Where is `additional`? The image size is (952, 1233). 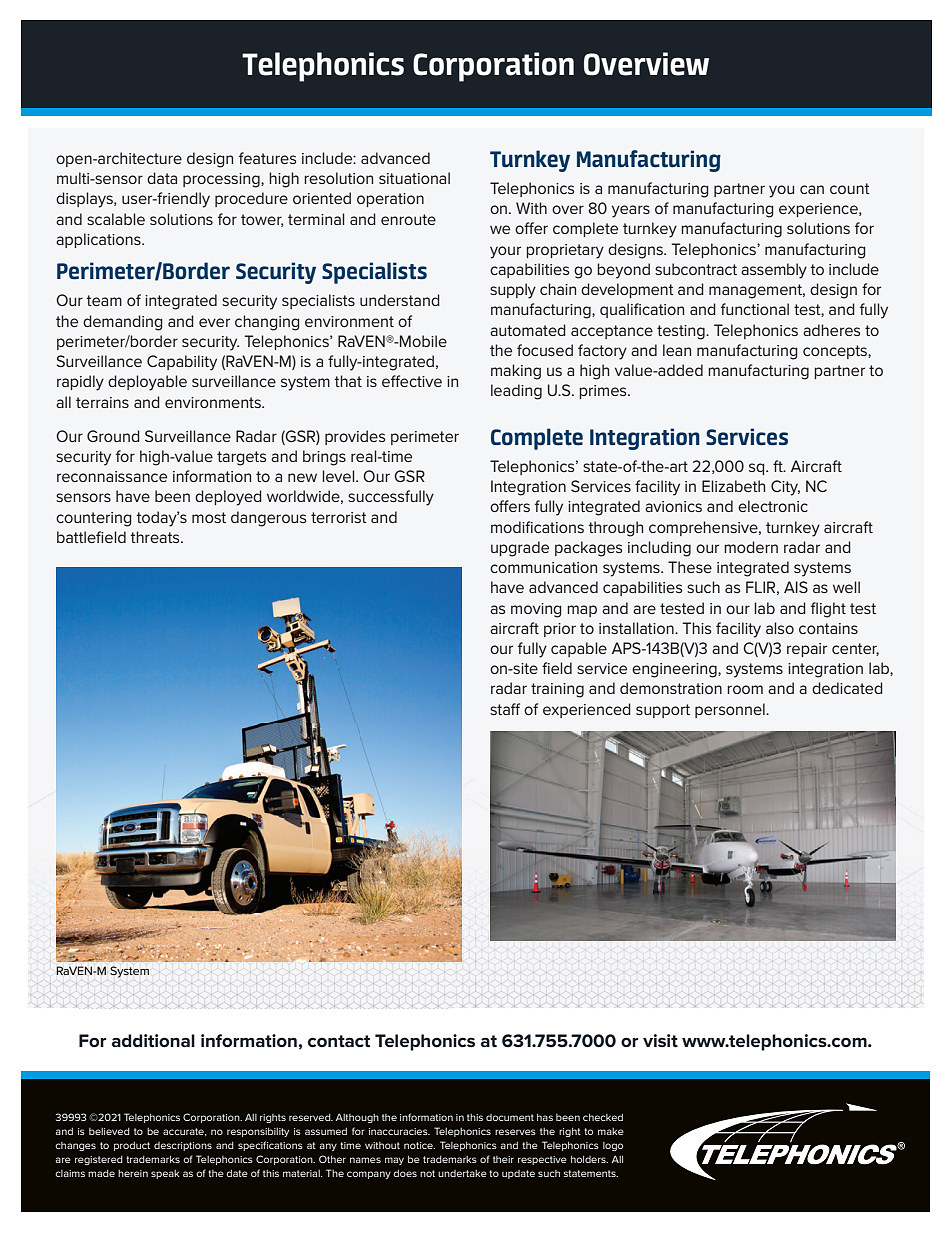 additional is located at coordinates (153, 1041).
